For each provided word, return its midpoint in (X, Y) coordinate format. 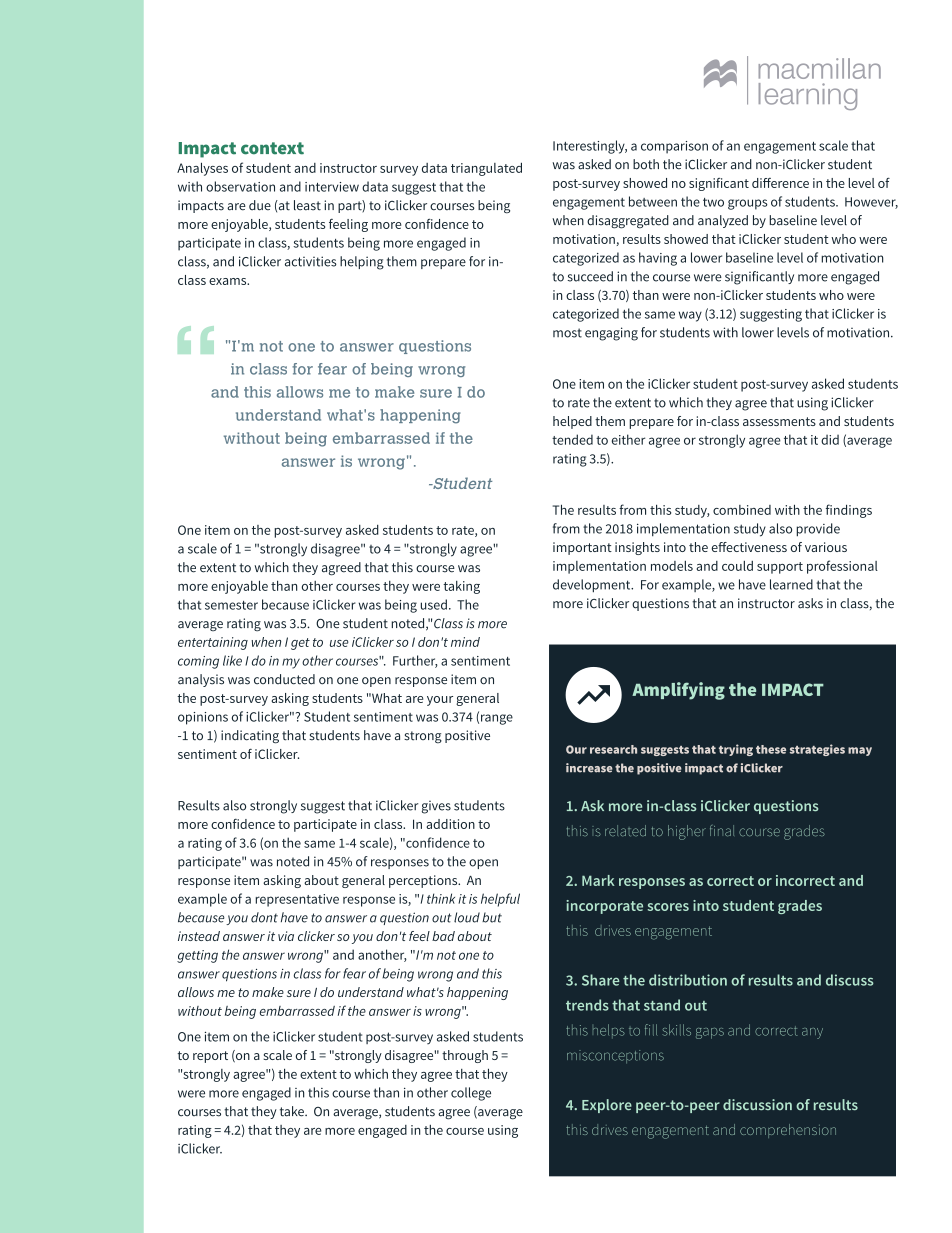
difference (780, 183)
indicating (250, 737)
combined (742, 510)
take (293, 1111)
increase (589, 768)
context (272, 148)
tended (572, 439)
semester (231, 605)
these (771, 749)
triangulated (486, 169)
